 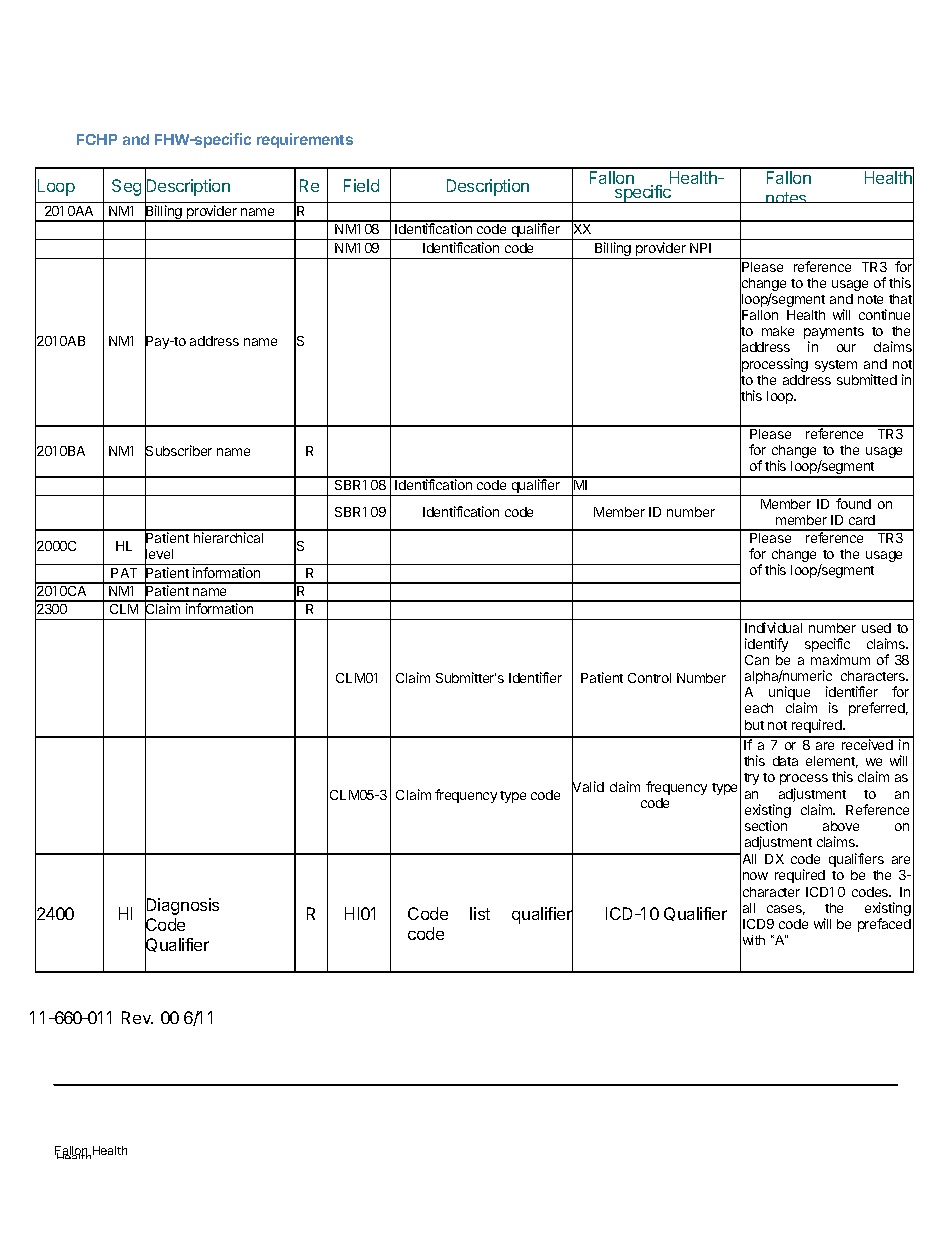 I want to click on Rev, so click(x=137, y=1017).
